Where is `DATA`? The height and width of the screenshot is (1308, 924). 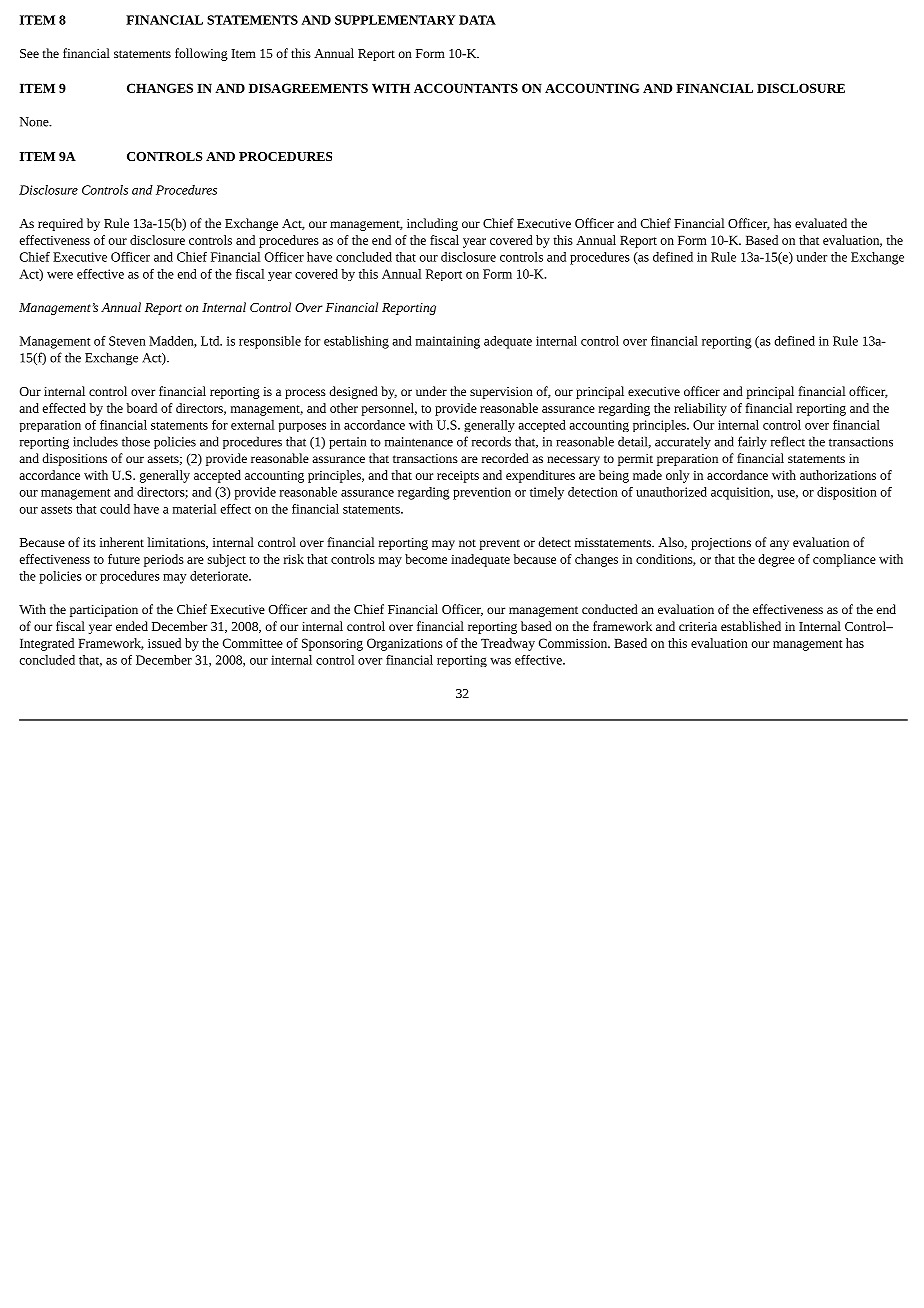 DATA is located at coordinates (477, 20).
